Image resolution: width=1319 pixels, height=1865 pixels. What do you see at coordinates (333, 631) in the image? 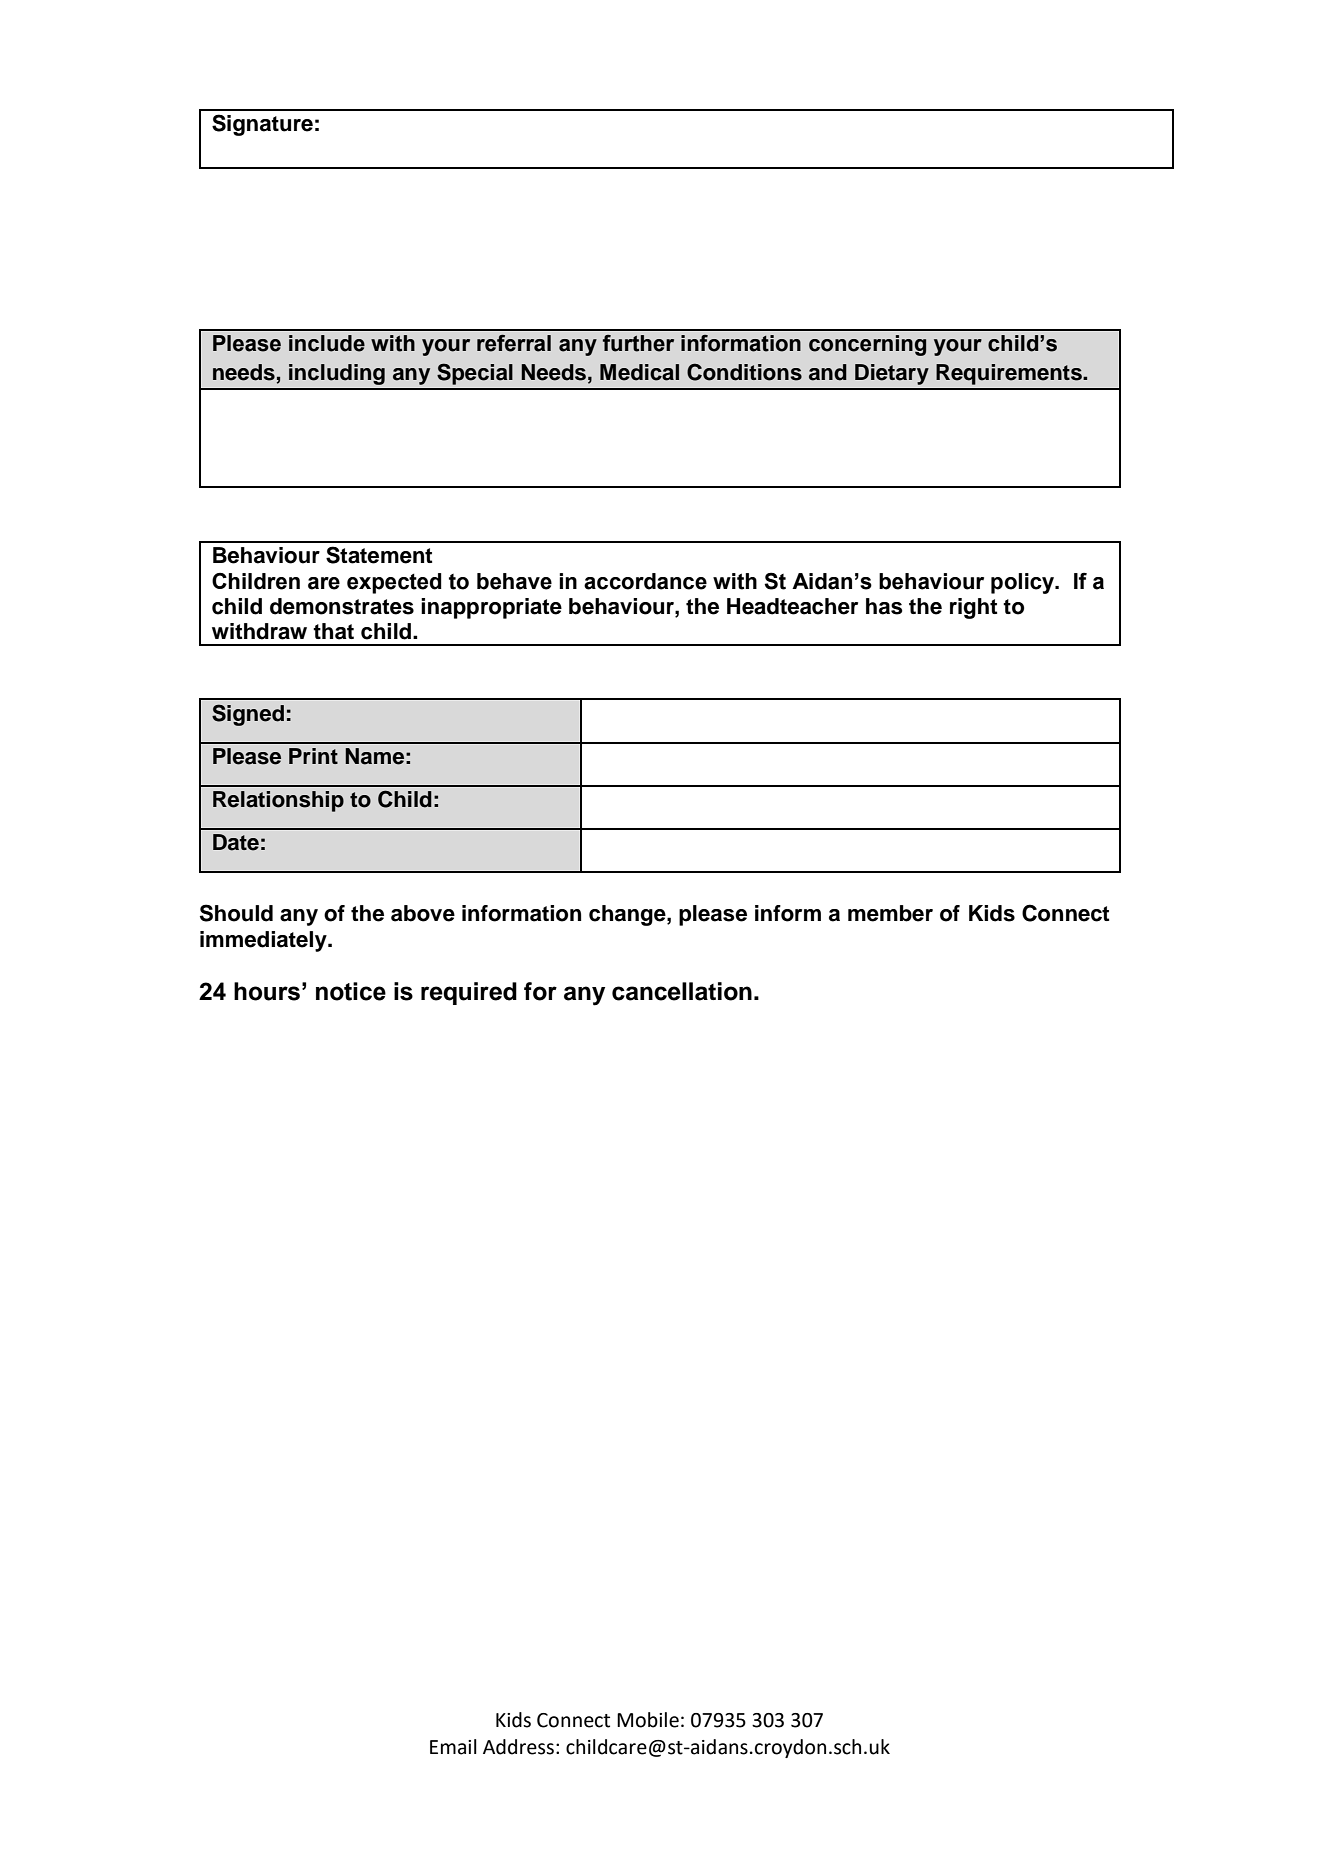
I see `that` at bounding box center [333, 631].
